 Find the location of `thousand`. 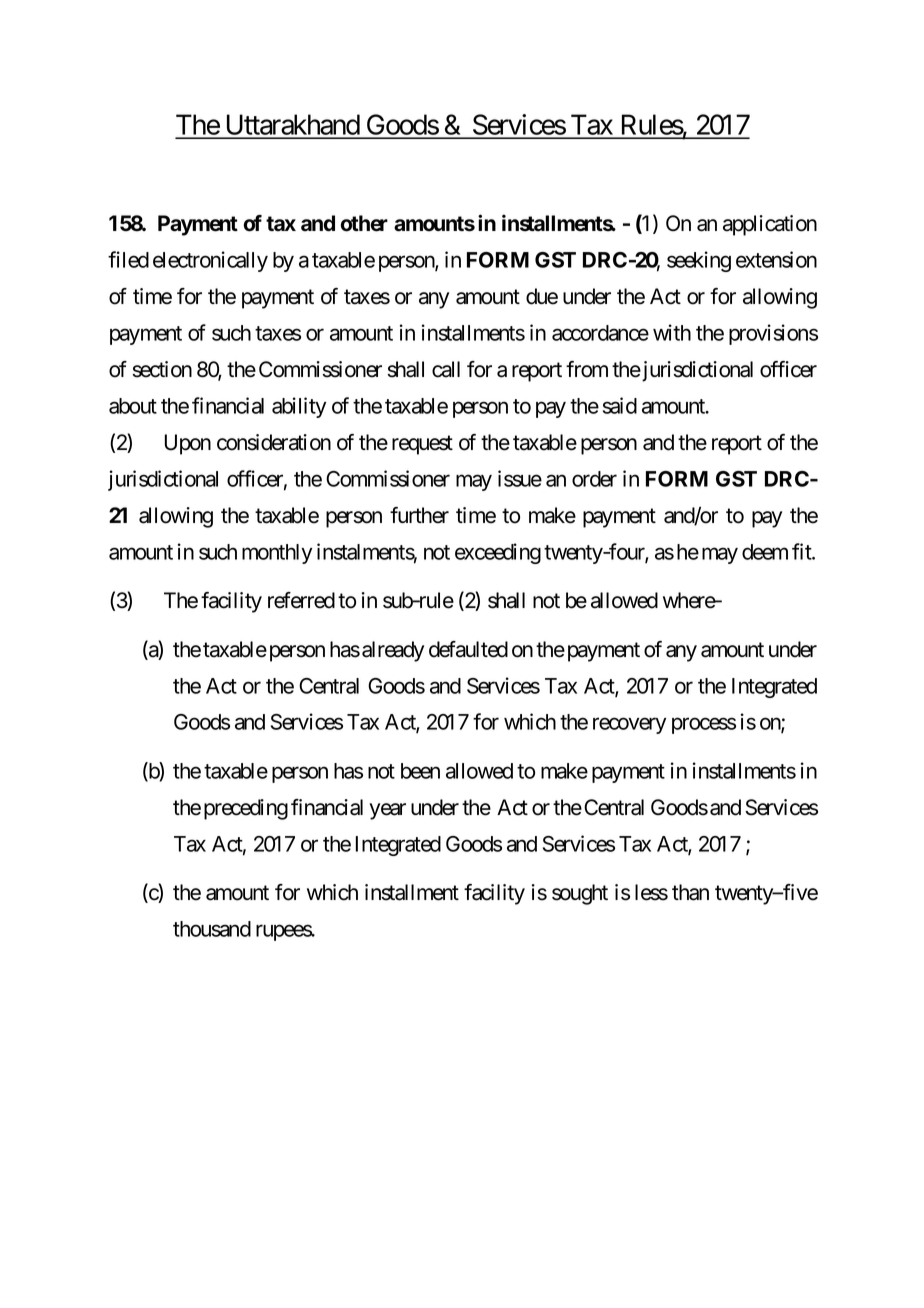

thousand is located at coordinates (212, 929).
